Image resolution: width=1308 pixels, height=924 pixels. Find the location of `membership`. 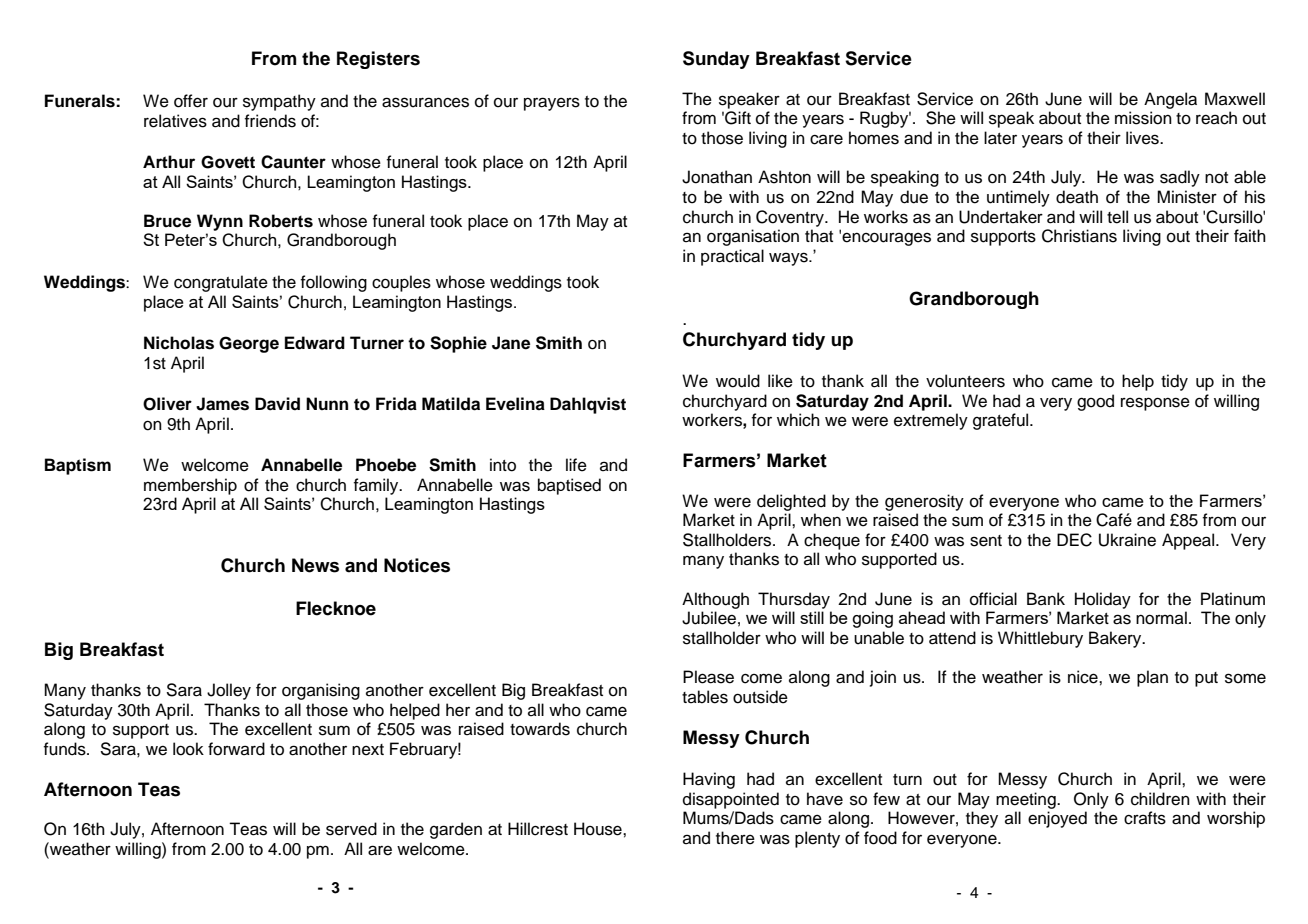

membership is located at coordinates (190, 486).
